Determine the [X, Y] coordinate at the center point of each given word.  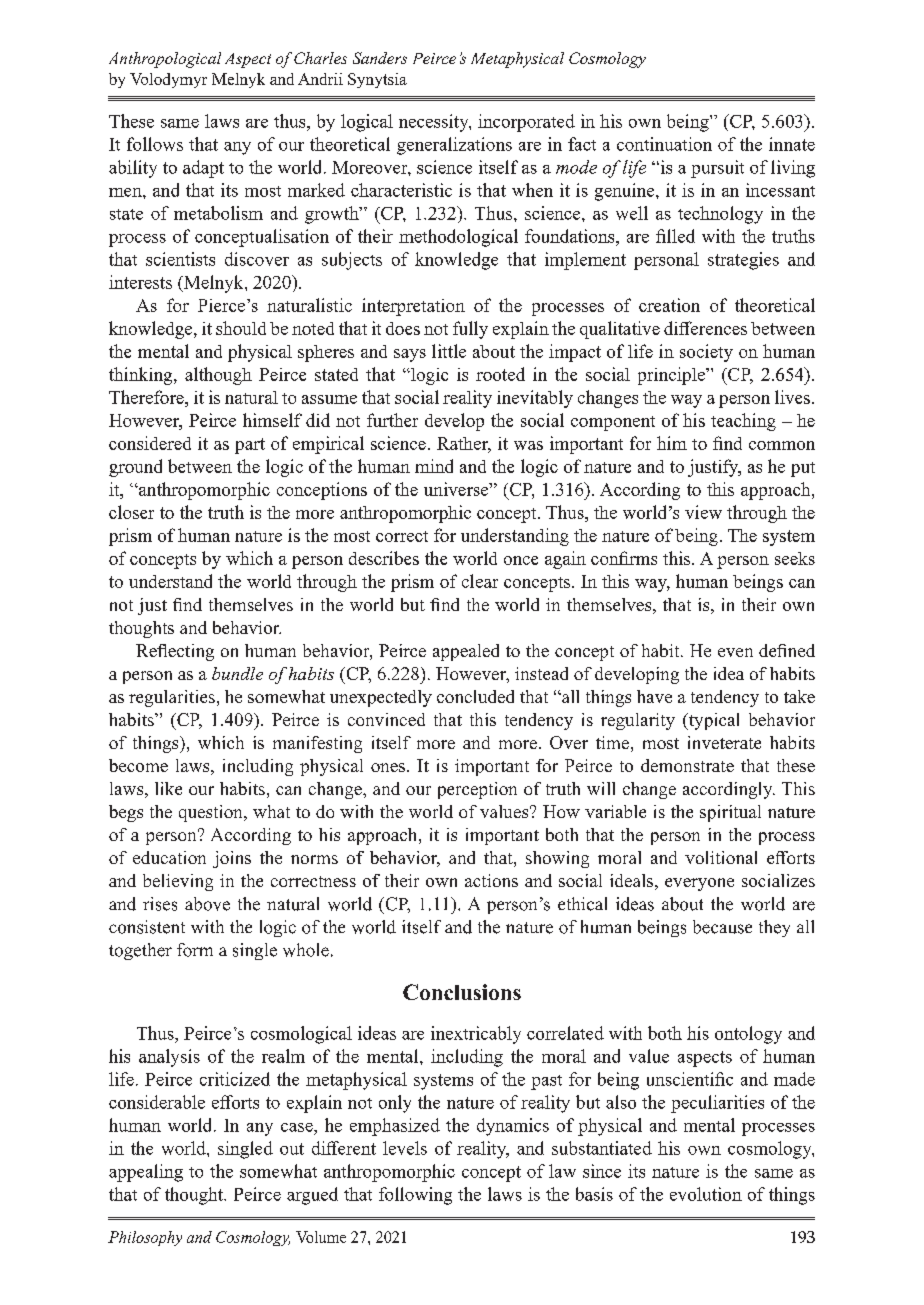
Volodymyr [168, 80]
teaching [743, 422]
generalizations [454, 146]
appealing [146, 1173]
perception [477, 790]
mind [434, 466]
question [212, 813]
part [250, 446]
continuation [664, 144]
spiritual [730, 813]
